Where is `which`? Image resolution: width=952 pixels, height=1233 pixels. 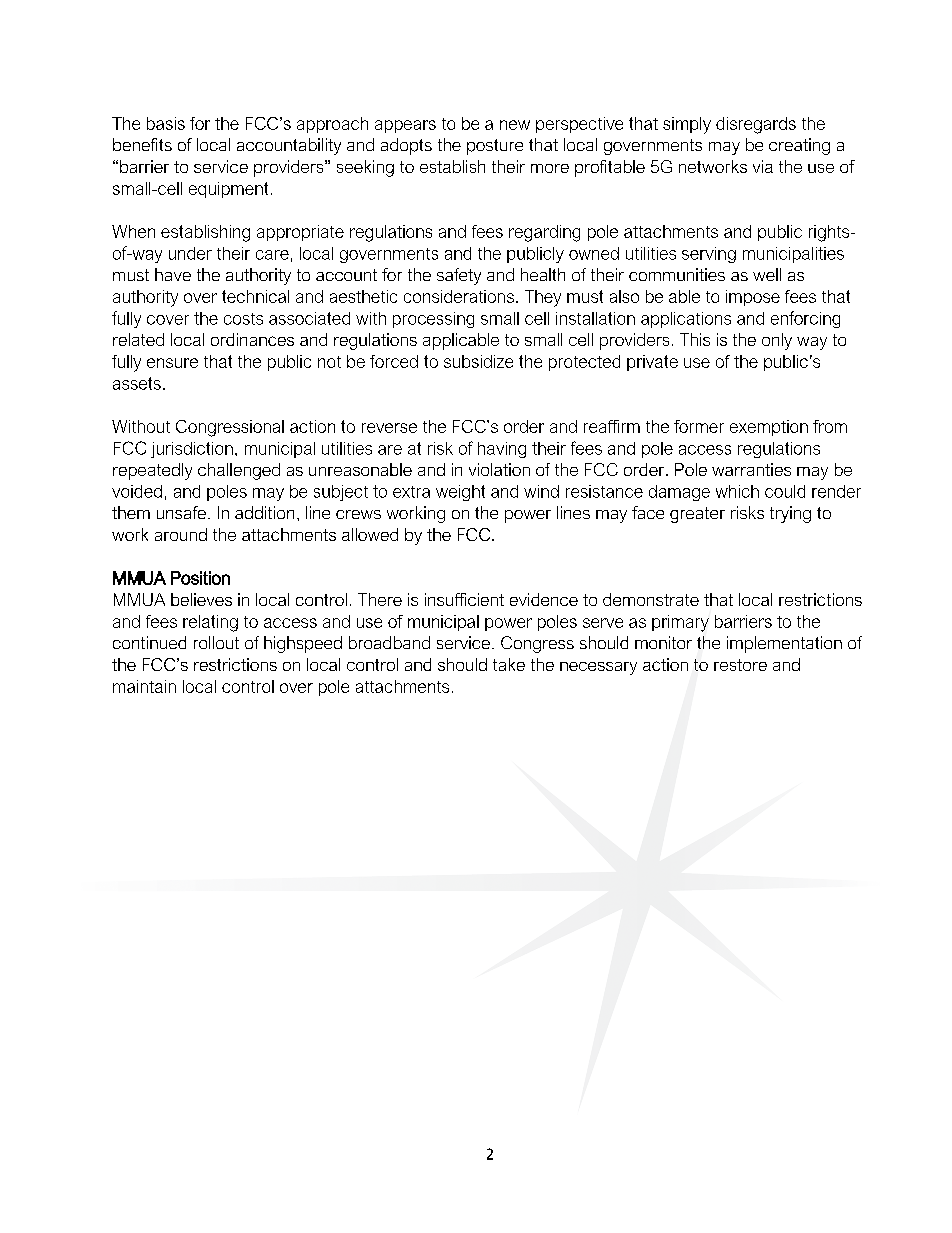 which is located at coordinates (737, 491).
